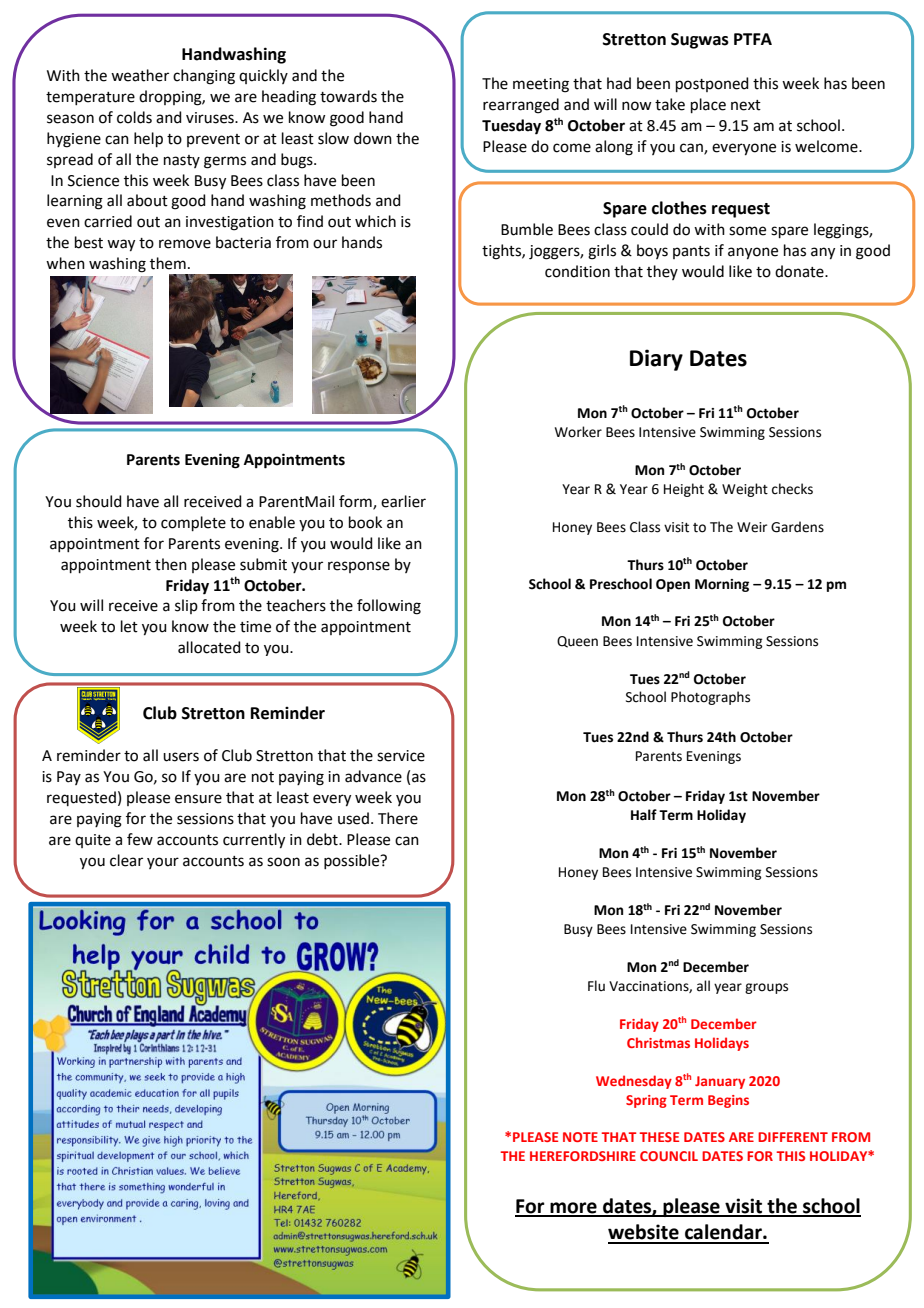 Image resolution: width=924 pixels, height=1308 pixels. What do you see at coordinates (126, 860) in the screenshot?
I see `clear` at bounding box center [126, 860].
